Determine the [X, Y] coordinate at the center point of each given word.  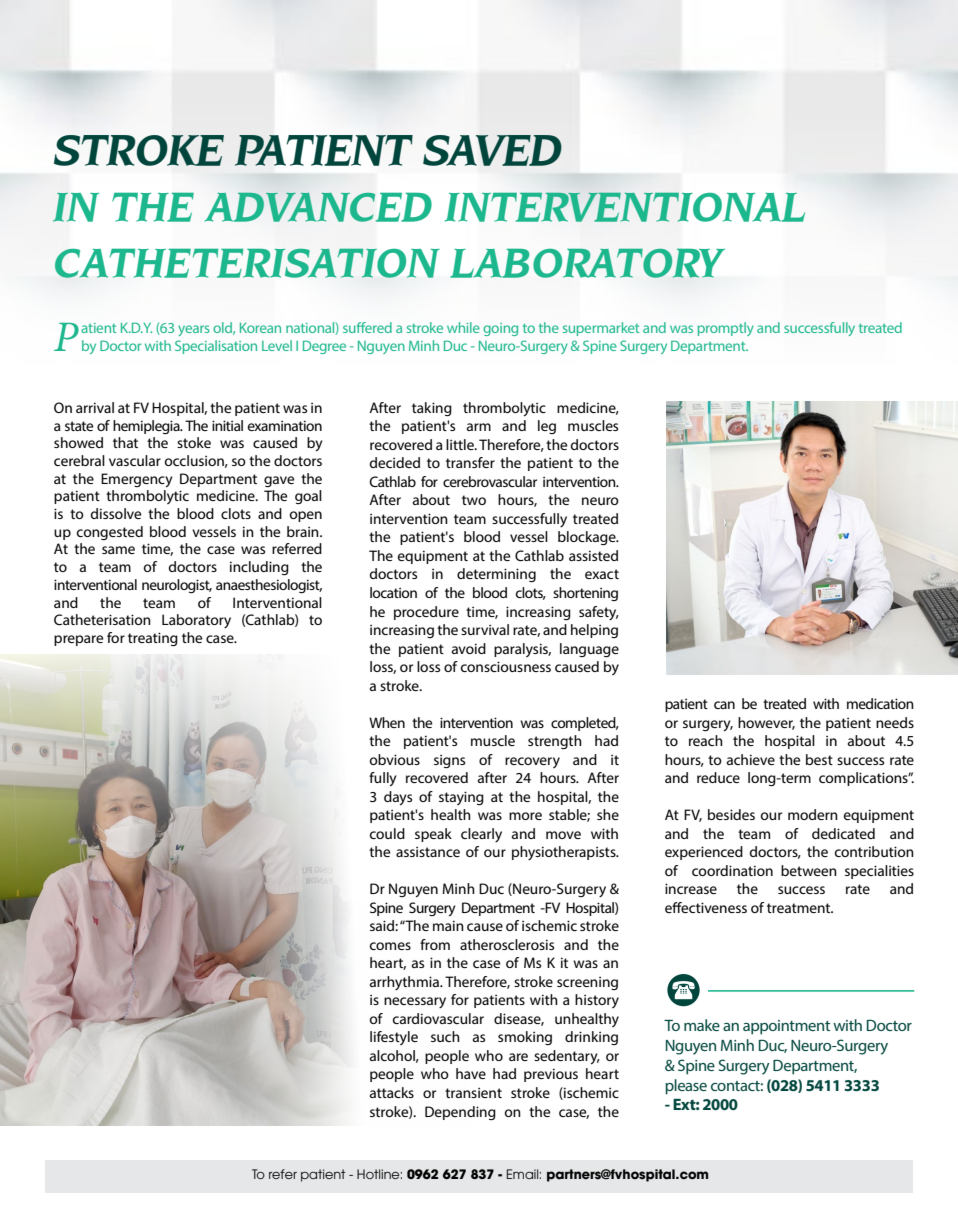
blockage [588, 538]
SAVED [492, 150]
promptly [726, 329]
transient [473, 1093]
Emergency [137, 480]
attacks [392, 1092]
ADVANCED [318, 207]
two [474, 500]
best [819, 759]
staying [461, 798]
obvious [395, 759]
